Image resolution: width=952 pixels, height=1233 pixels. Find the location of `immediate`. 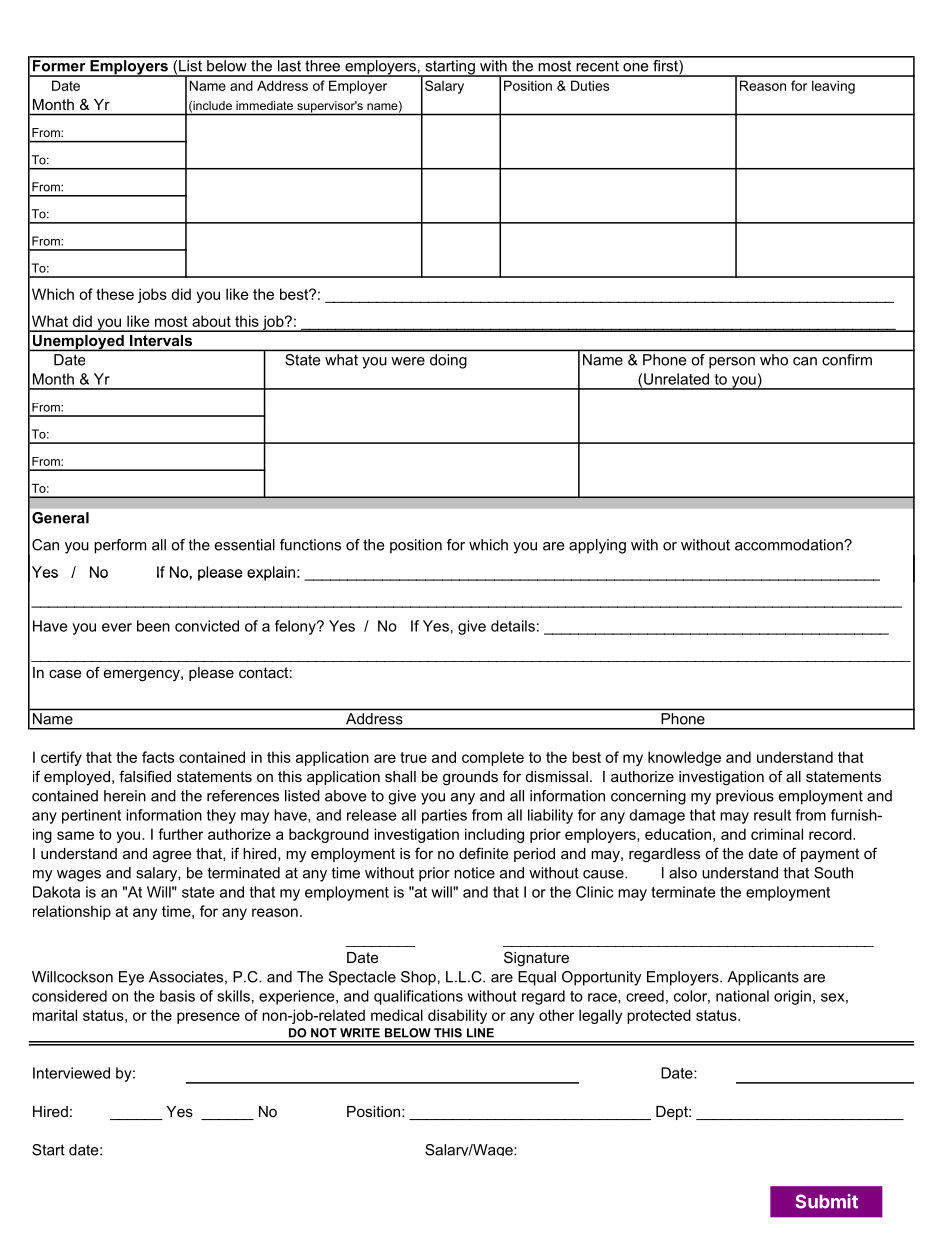

immediate is located at coordinates (264, 105).
